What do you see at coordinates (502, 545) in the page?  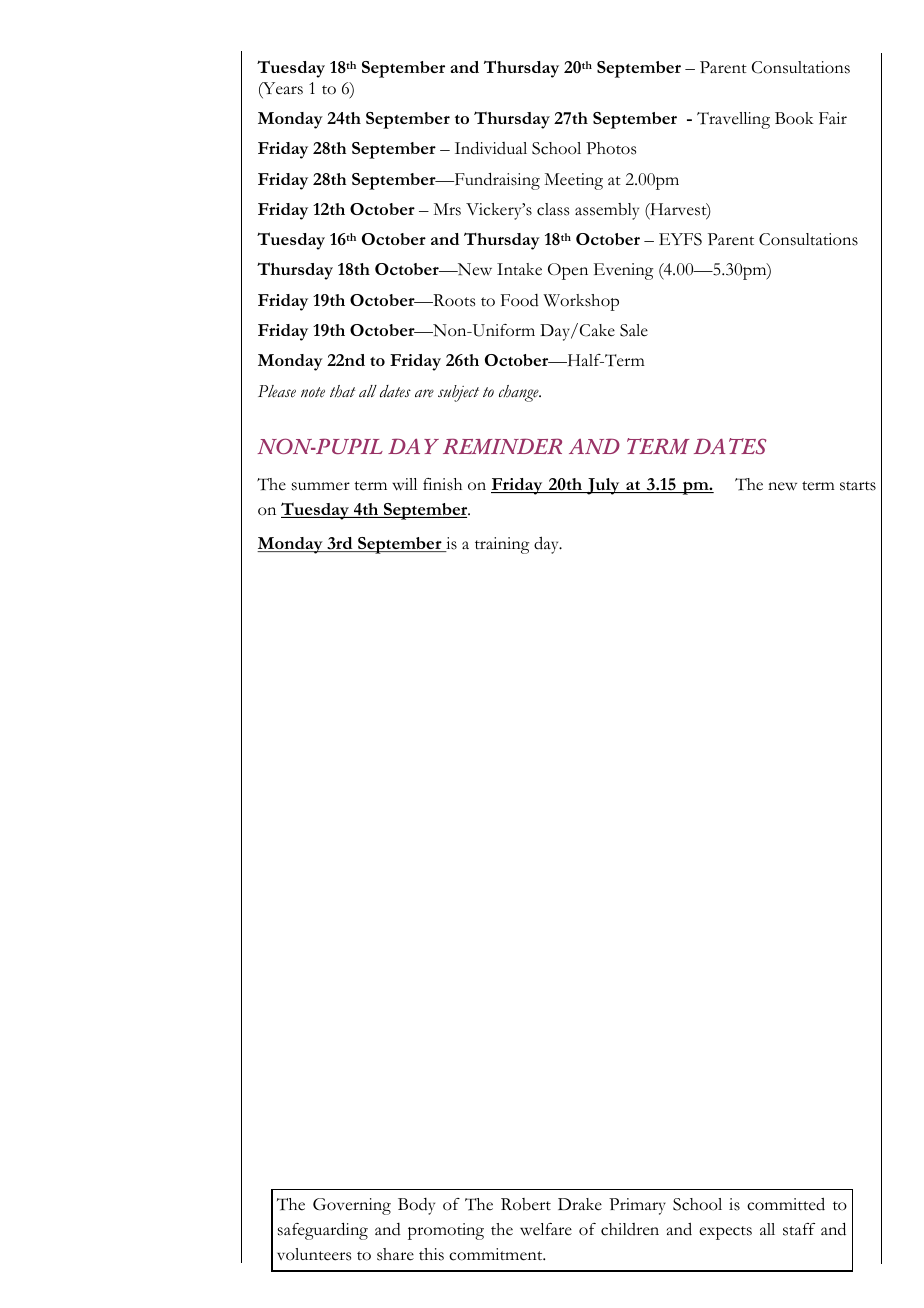 I see `training` at bounding box center [502, 545].
